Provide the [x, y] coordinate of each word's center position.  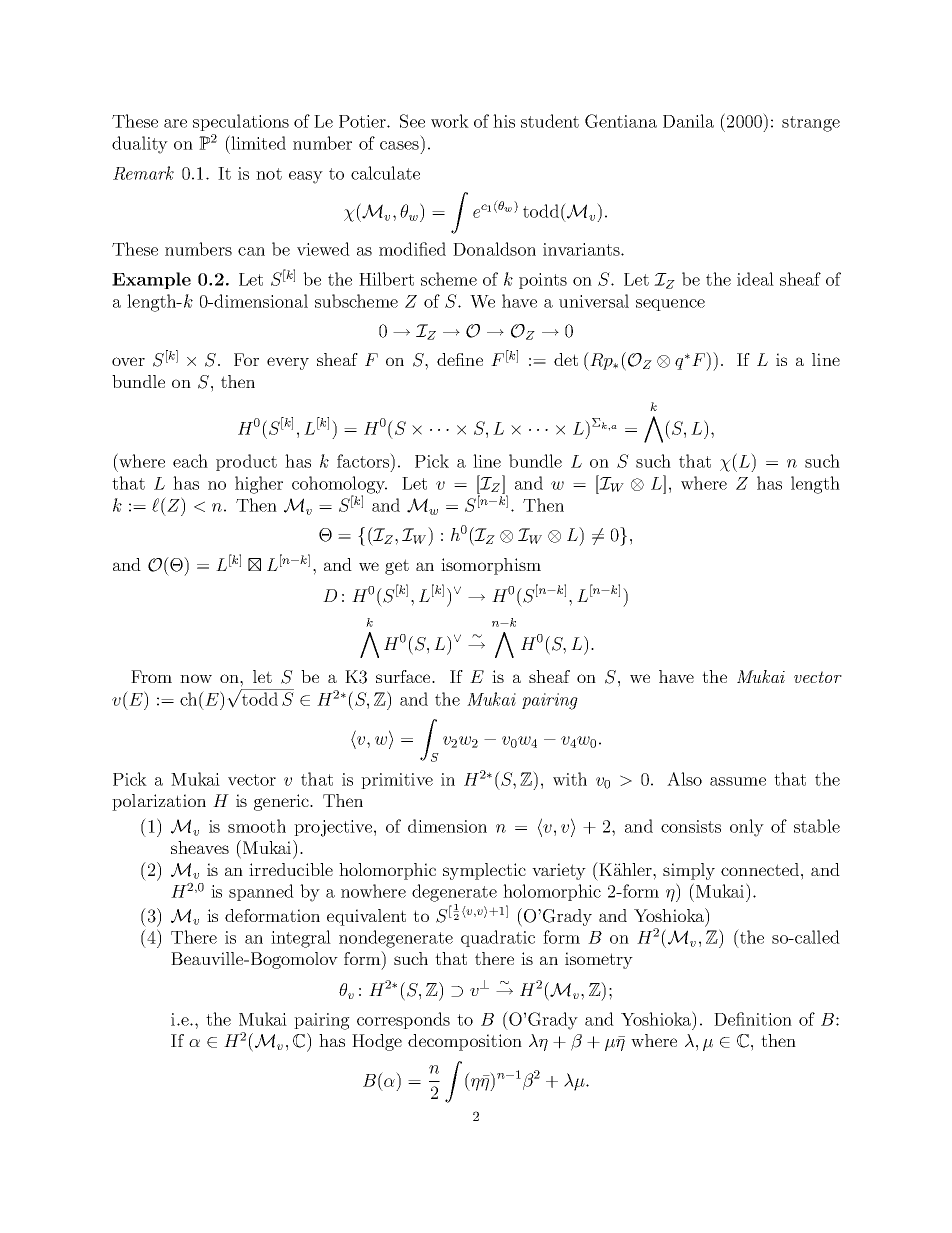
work [450, 121]
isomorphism [491, 566]
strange [811, 124]
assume [738, 781]
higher [259, 485]
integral [301, 939]
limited [257, 142]
